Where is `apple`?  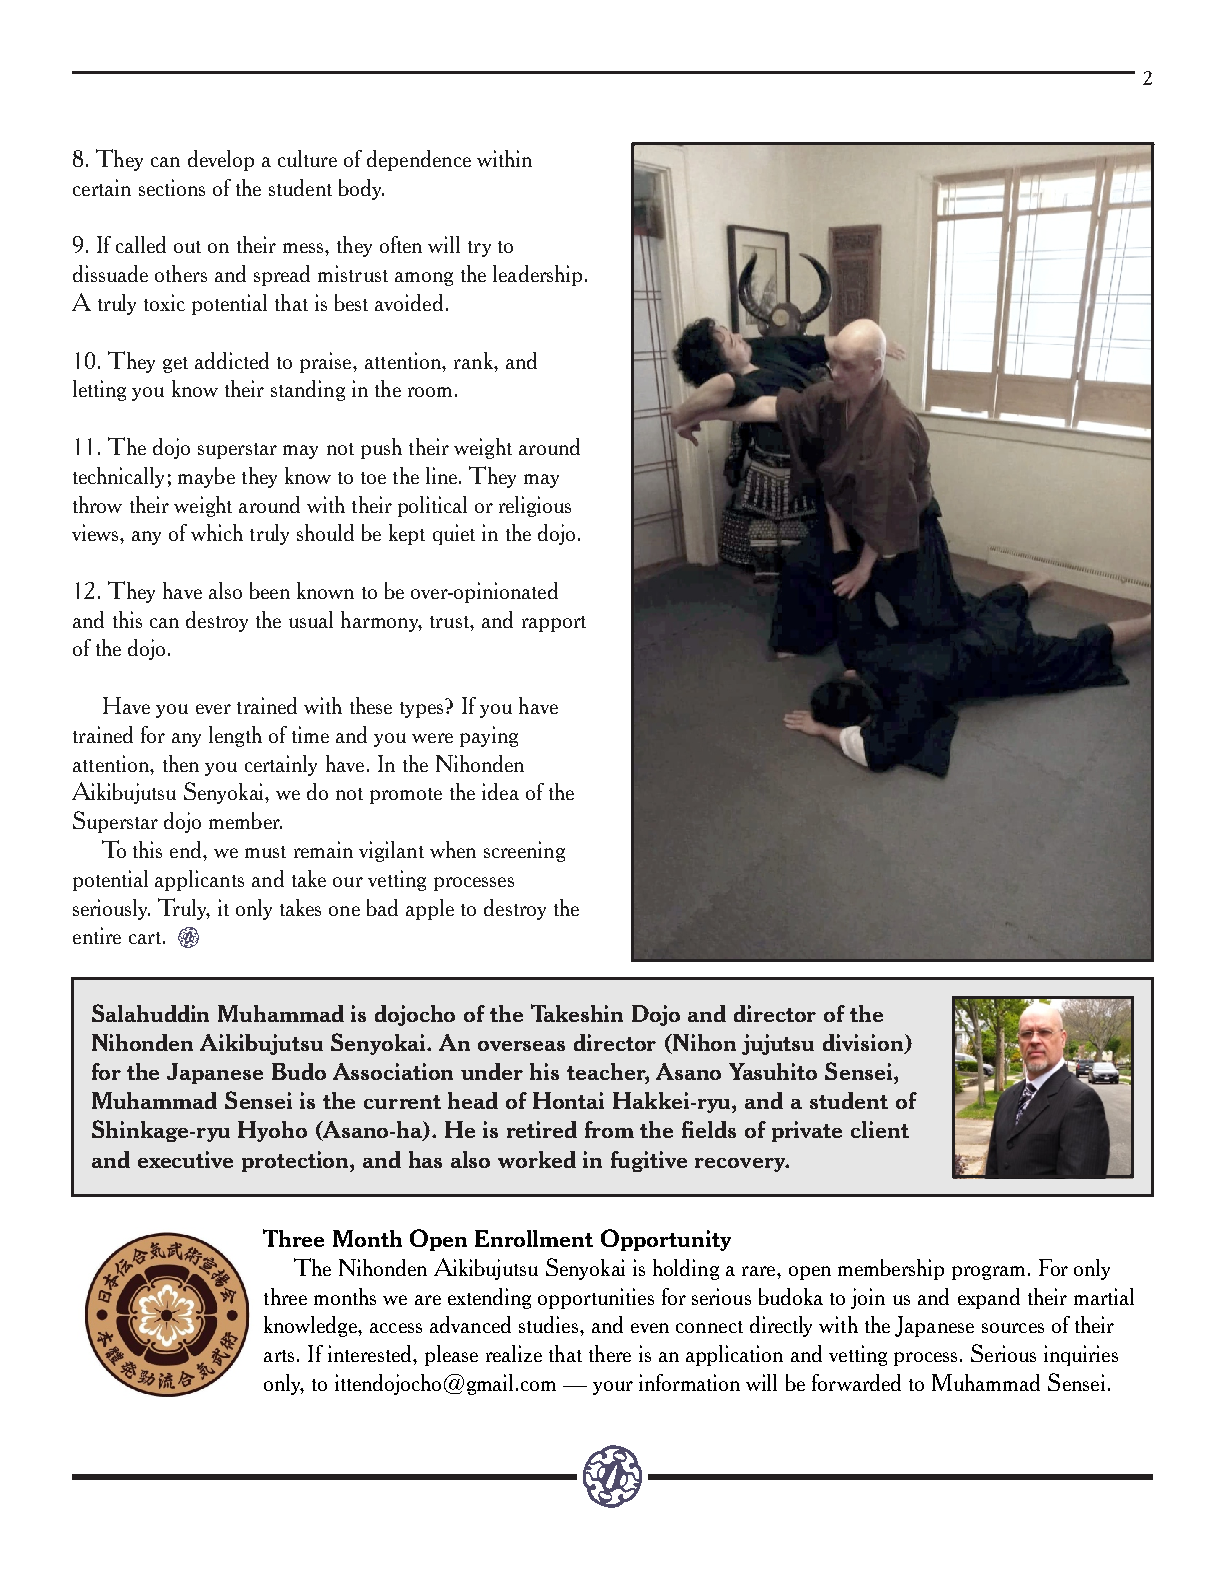 apple is located at coordinates (430, 909).
